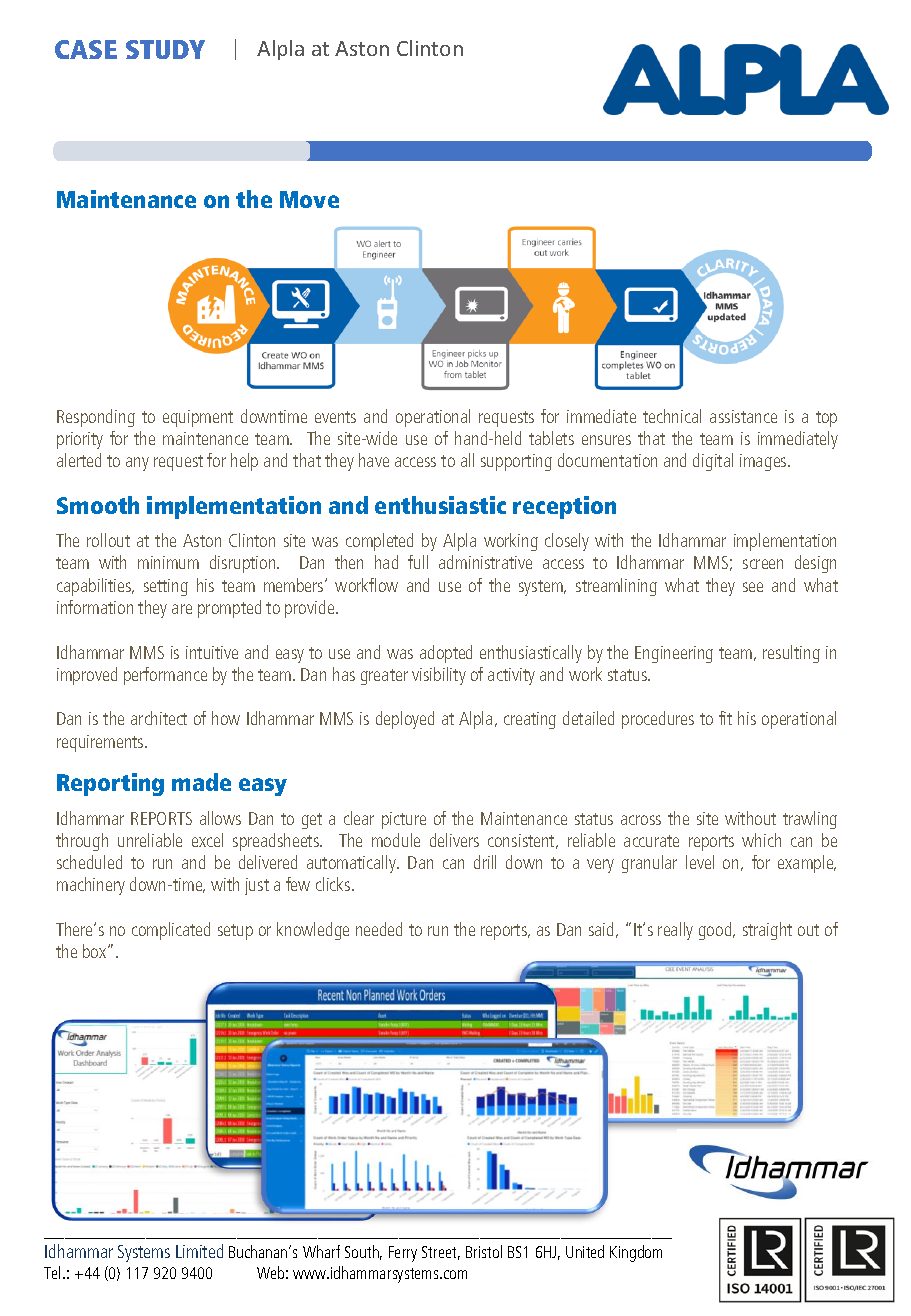 The height and width of the document is (1316, 911). Describe the element at coordinates (165, 676) in the document. I see `performance` at that location.
